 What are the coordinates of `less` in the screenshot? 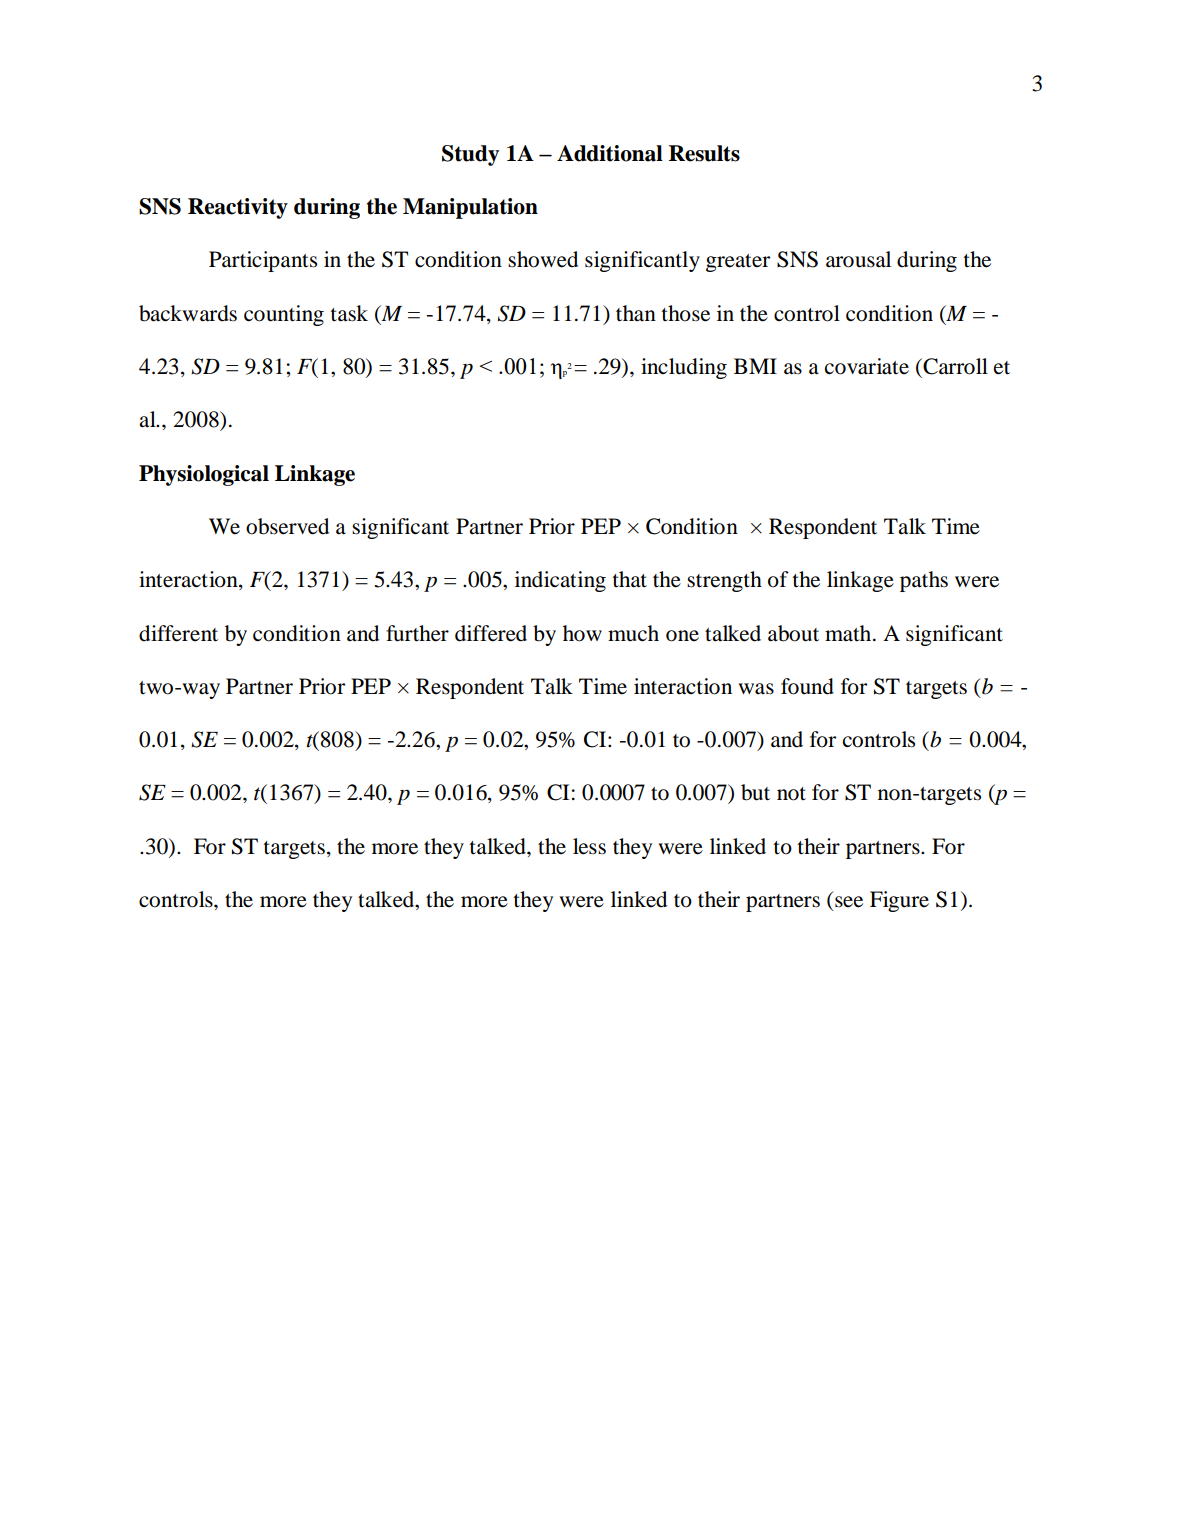 It's located at (589, 846).
